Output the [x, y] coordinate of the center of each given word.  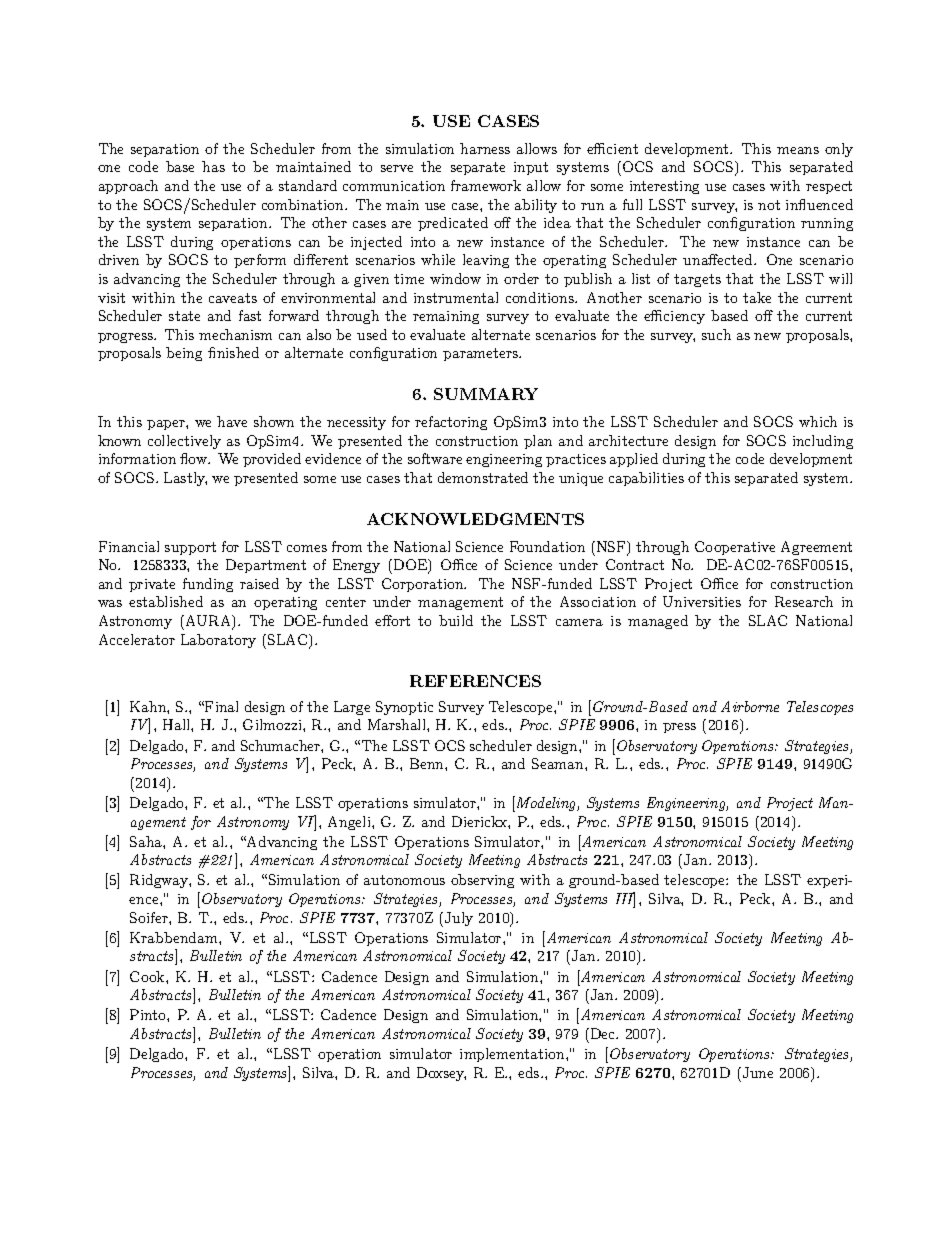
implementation [513, 1055]
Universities [702, 601]
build [456, 620]
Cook [148, 976]
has [213, 166]
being [184, 354]
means [798, 150]
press [679, 728]
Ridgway [160, 881]
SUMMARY [486, 394]
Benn [428, 763]
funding [208, 585]
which [818, 421]
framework [486, 185]
